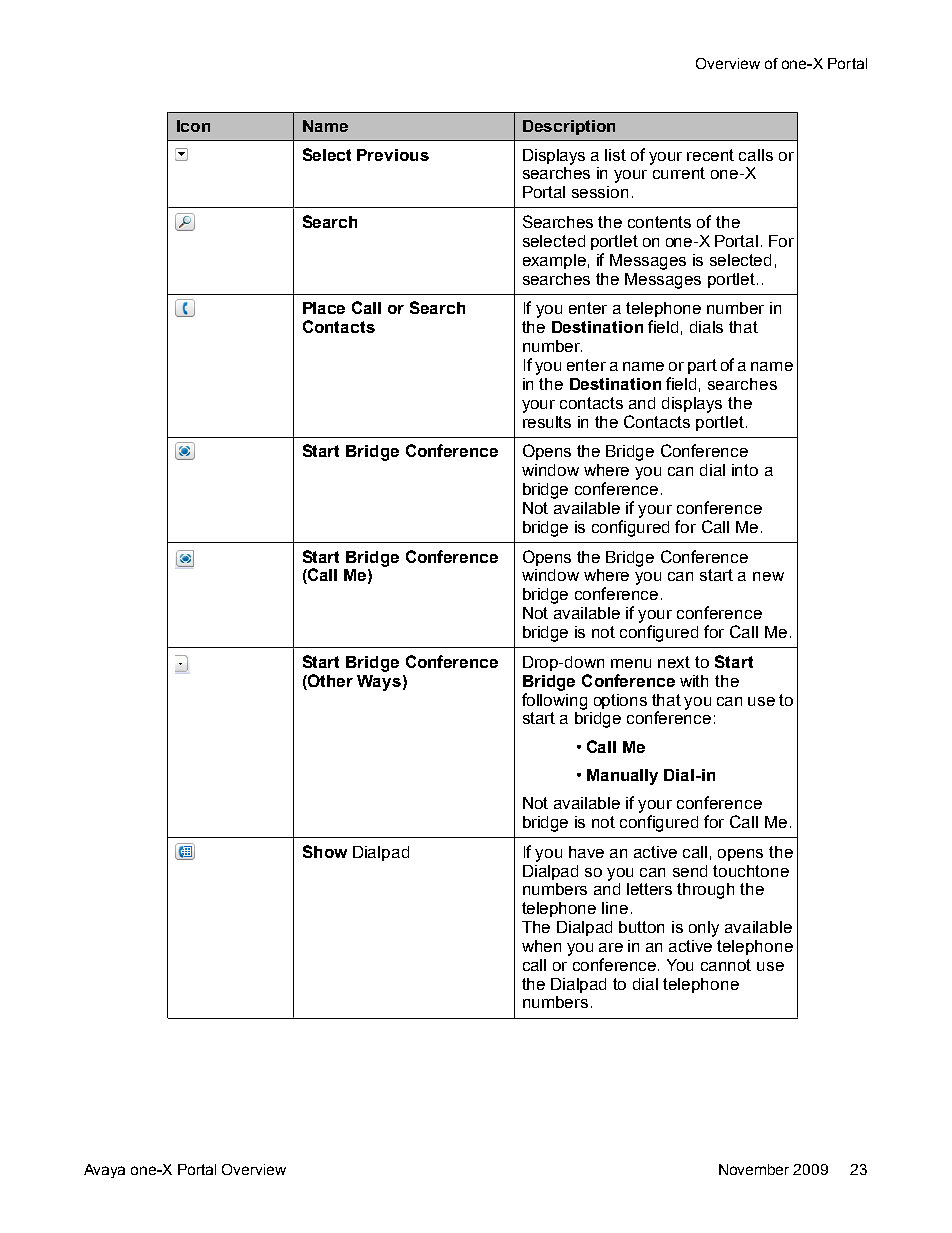 The image size is (952, 1233). Describe the element at coordinates (541, 946) in the image. I see `when` at that location.
